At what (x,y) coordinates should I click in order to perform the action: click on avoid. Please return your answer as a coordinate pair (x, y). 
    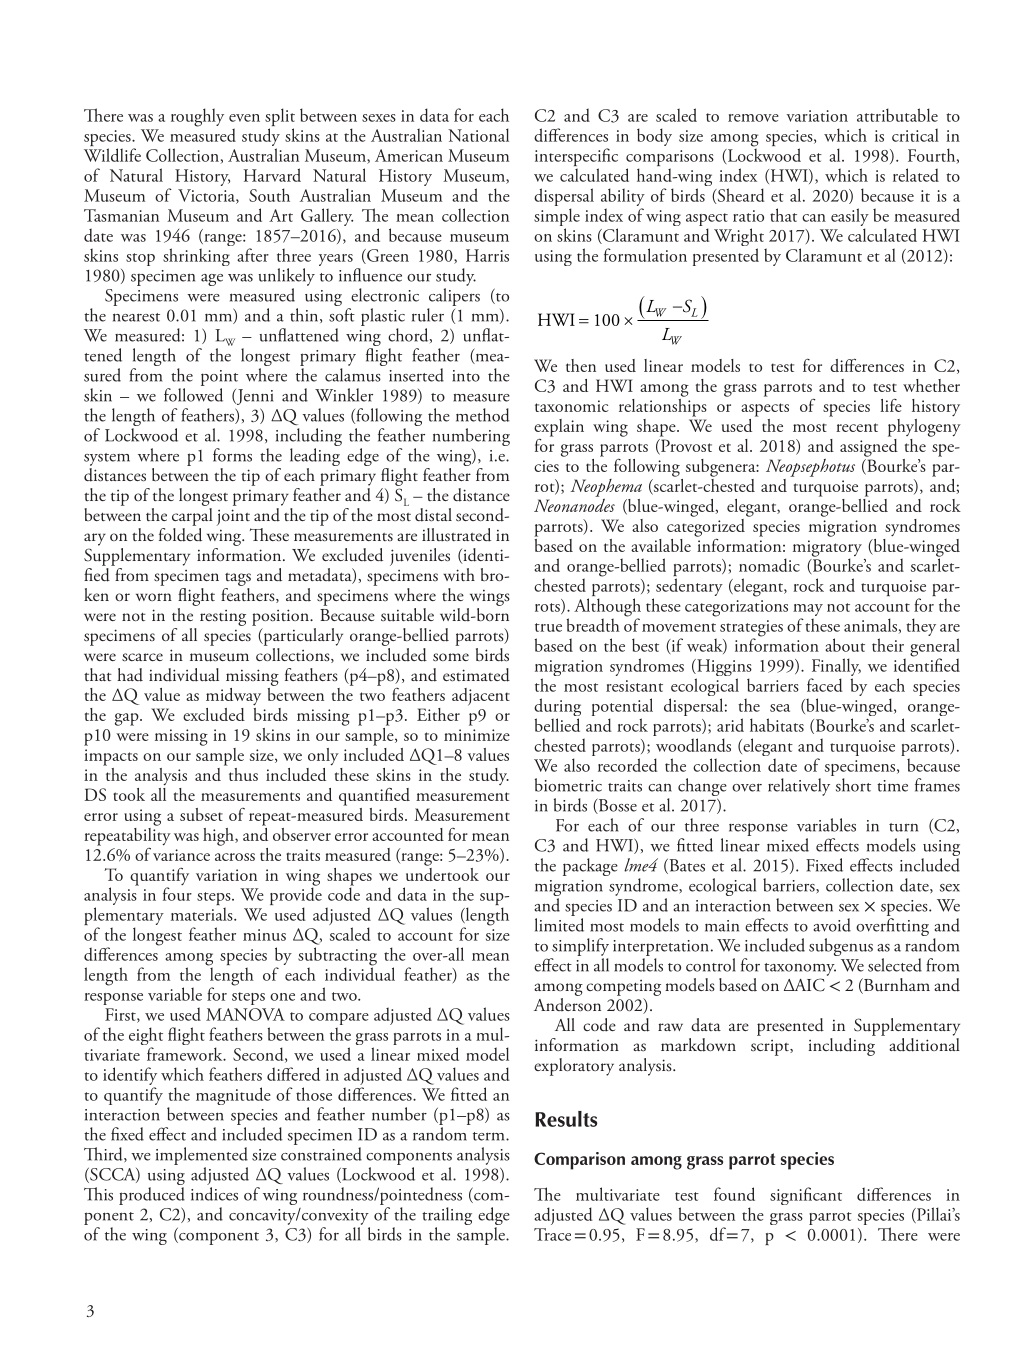
    Looking at the image, I should click on (832, 925).
